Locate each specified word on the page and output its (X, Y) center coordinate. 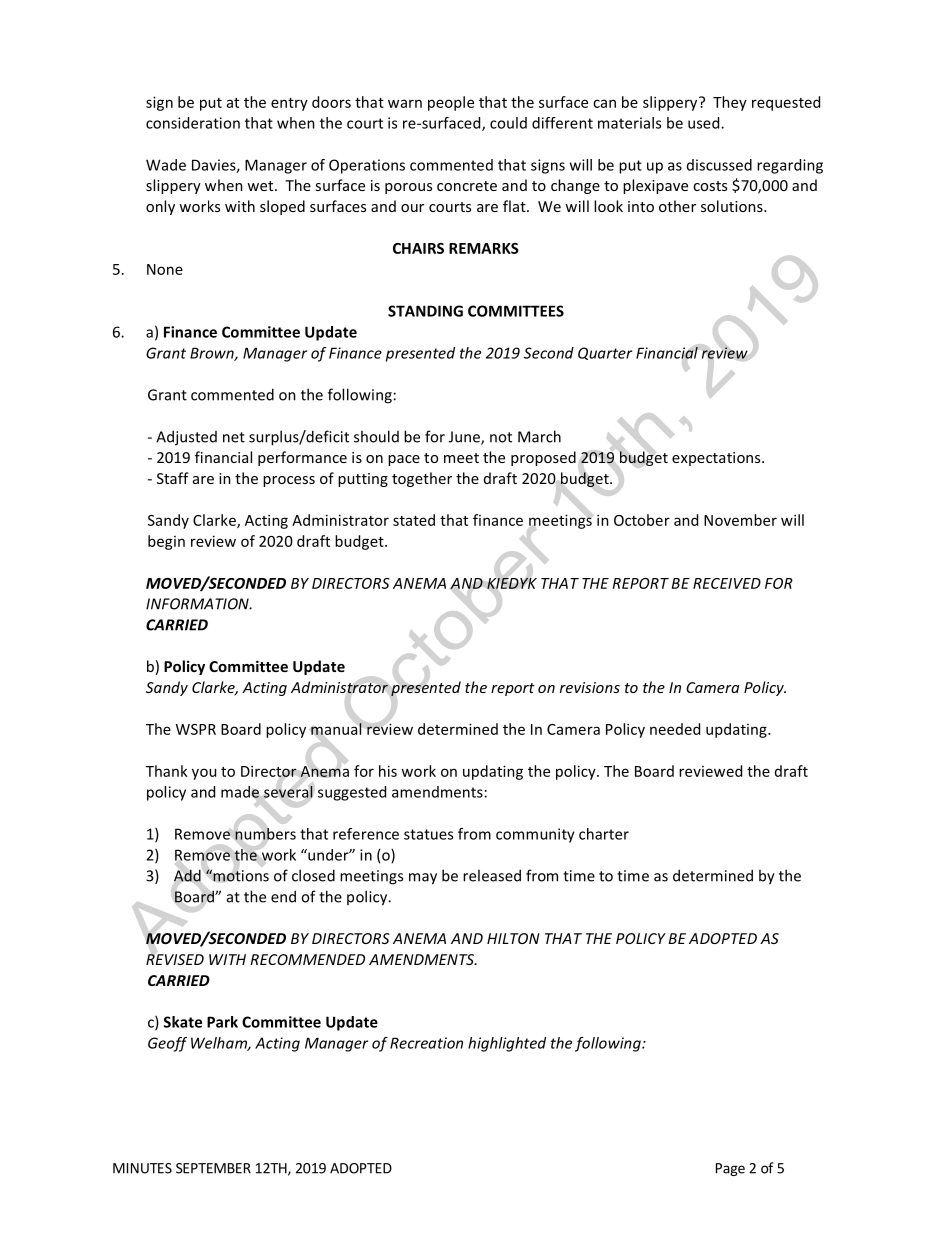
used (705, 123)
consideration (193, 123)
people (451, 103)
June (465, 438)
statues (428, 834)
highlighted (507, 1044)
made (240, 792)
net (234, 437)
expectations (717, 459)
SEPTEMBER (213, 1168)
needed (675, 729)
